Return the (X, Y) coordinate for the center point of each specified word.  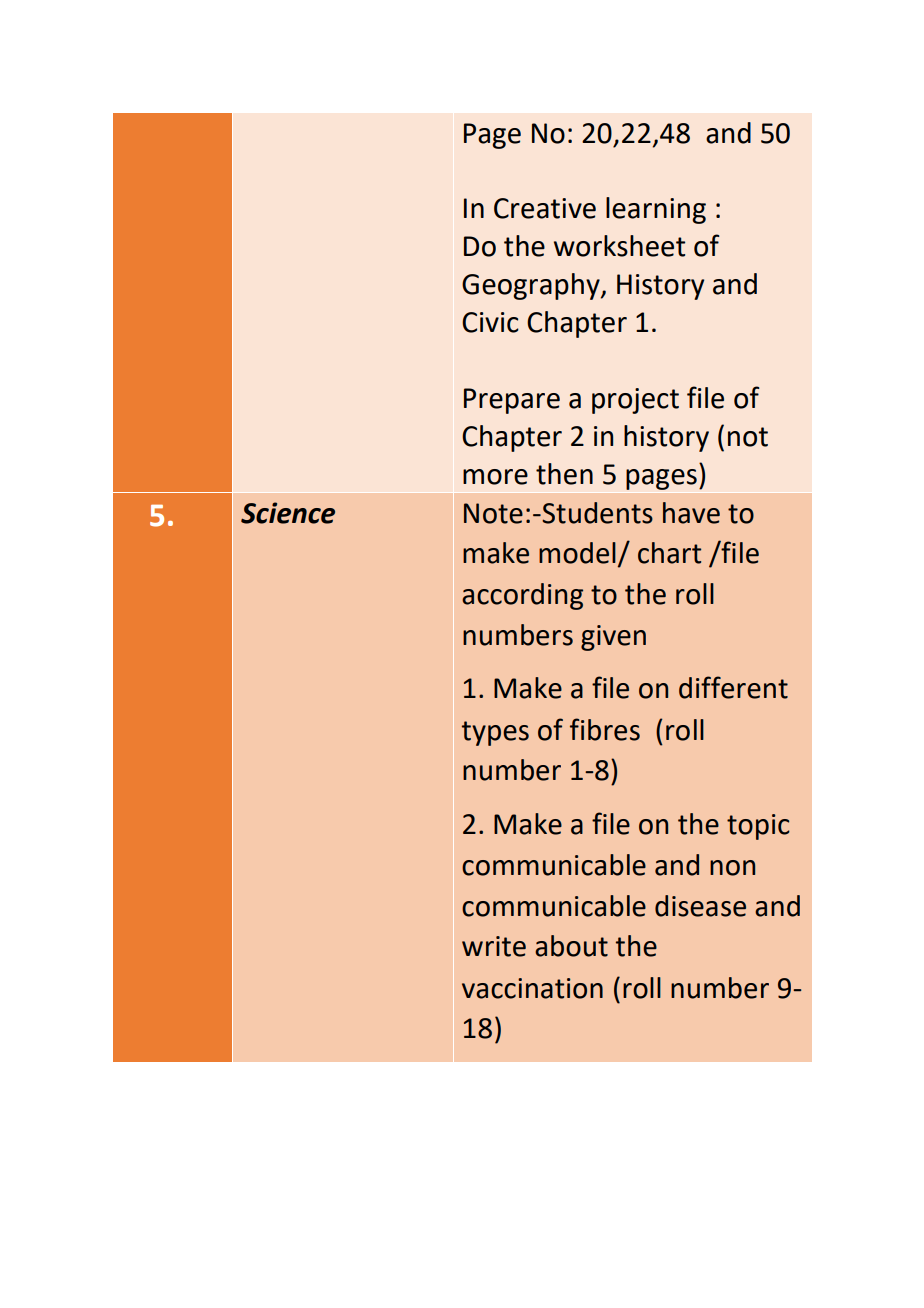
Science (288, 513)
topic (758, 827)
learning (656, 210)
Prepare (512, 401)
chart (669, 553)
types (495, 733)
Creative (545, 208)
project (635, 401)
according (522, 596)
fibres (605, 729)
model (577, 553)
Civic (490, 322)
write (494, 946)
